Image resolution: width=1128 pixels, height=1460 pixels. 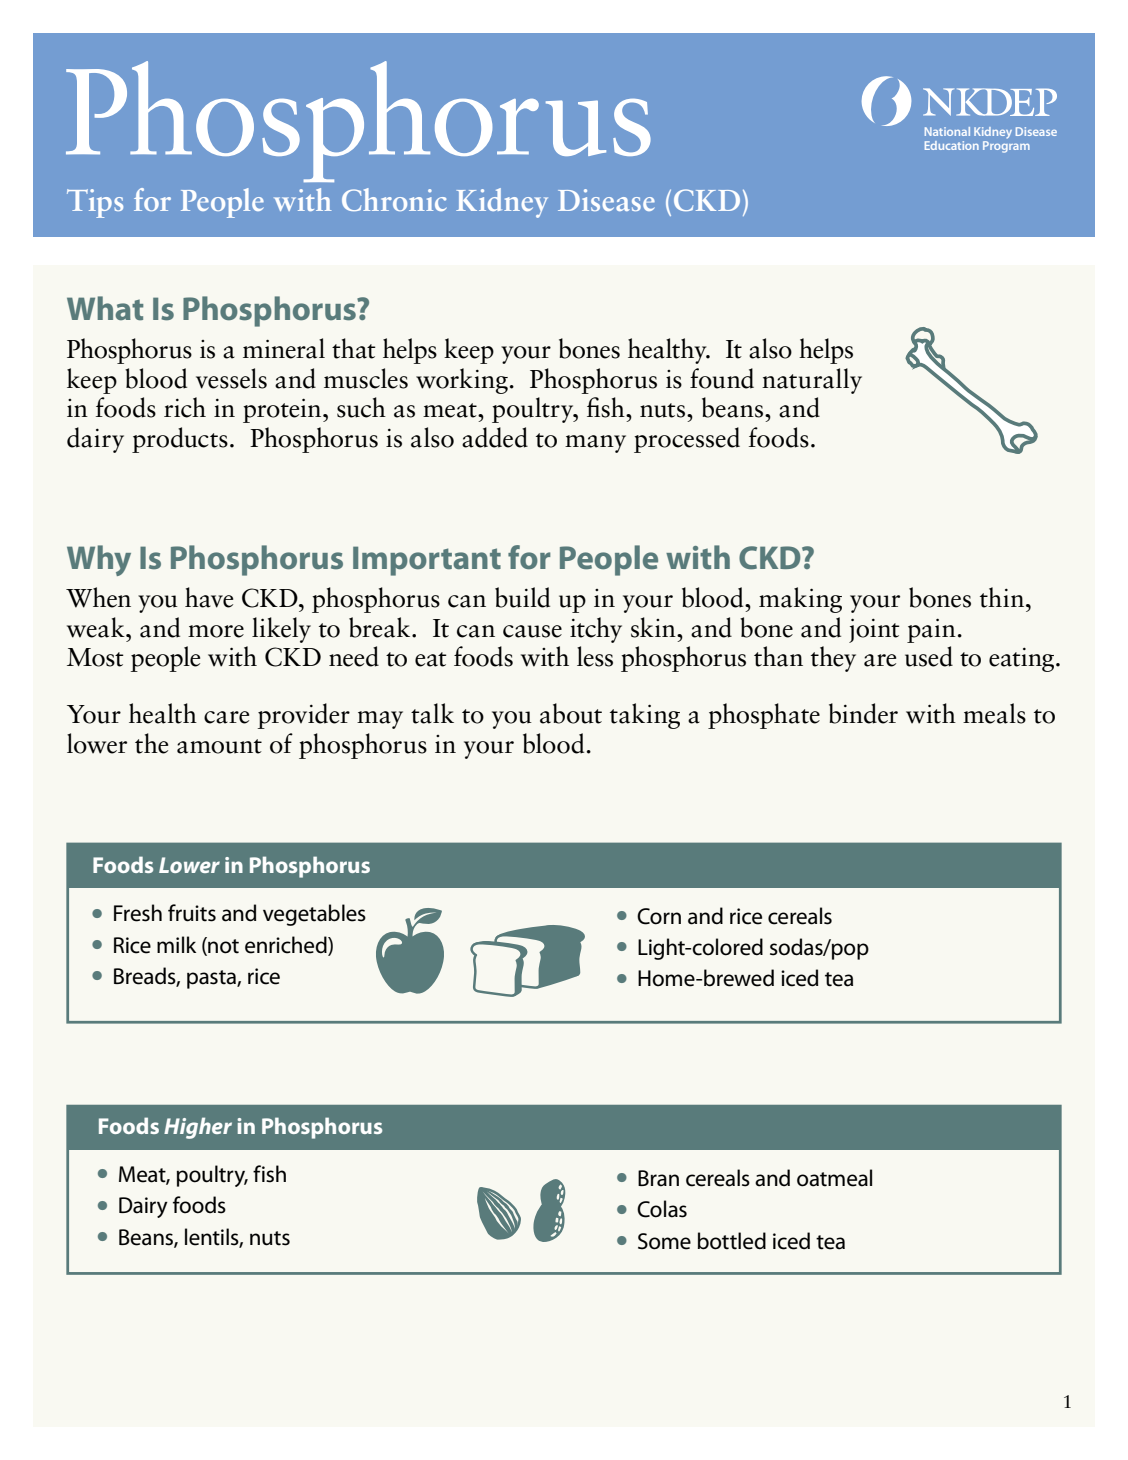 What do you see at coordinates (354, 348) in the image?
I see `that` at bounding box center [354, 348].
